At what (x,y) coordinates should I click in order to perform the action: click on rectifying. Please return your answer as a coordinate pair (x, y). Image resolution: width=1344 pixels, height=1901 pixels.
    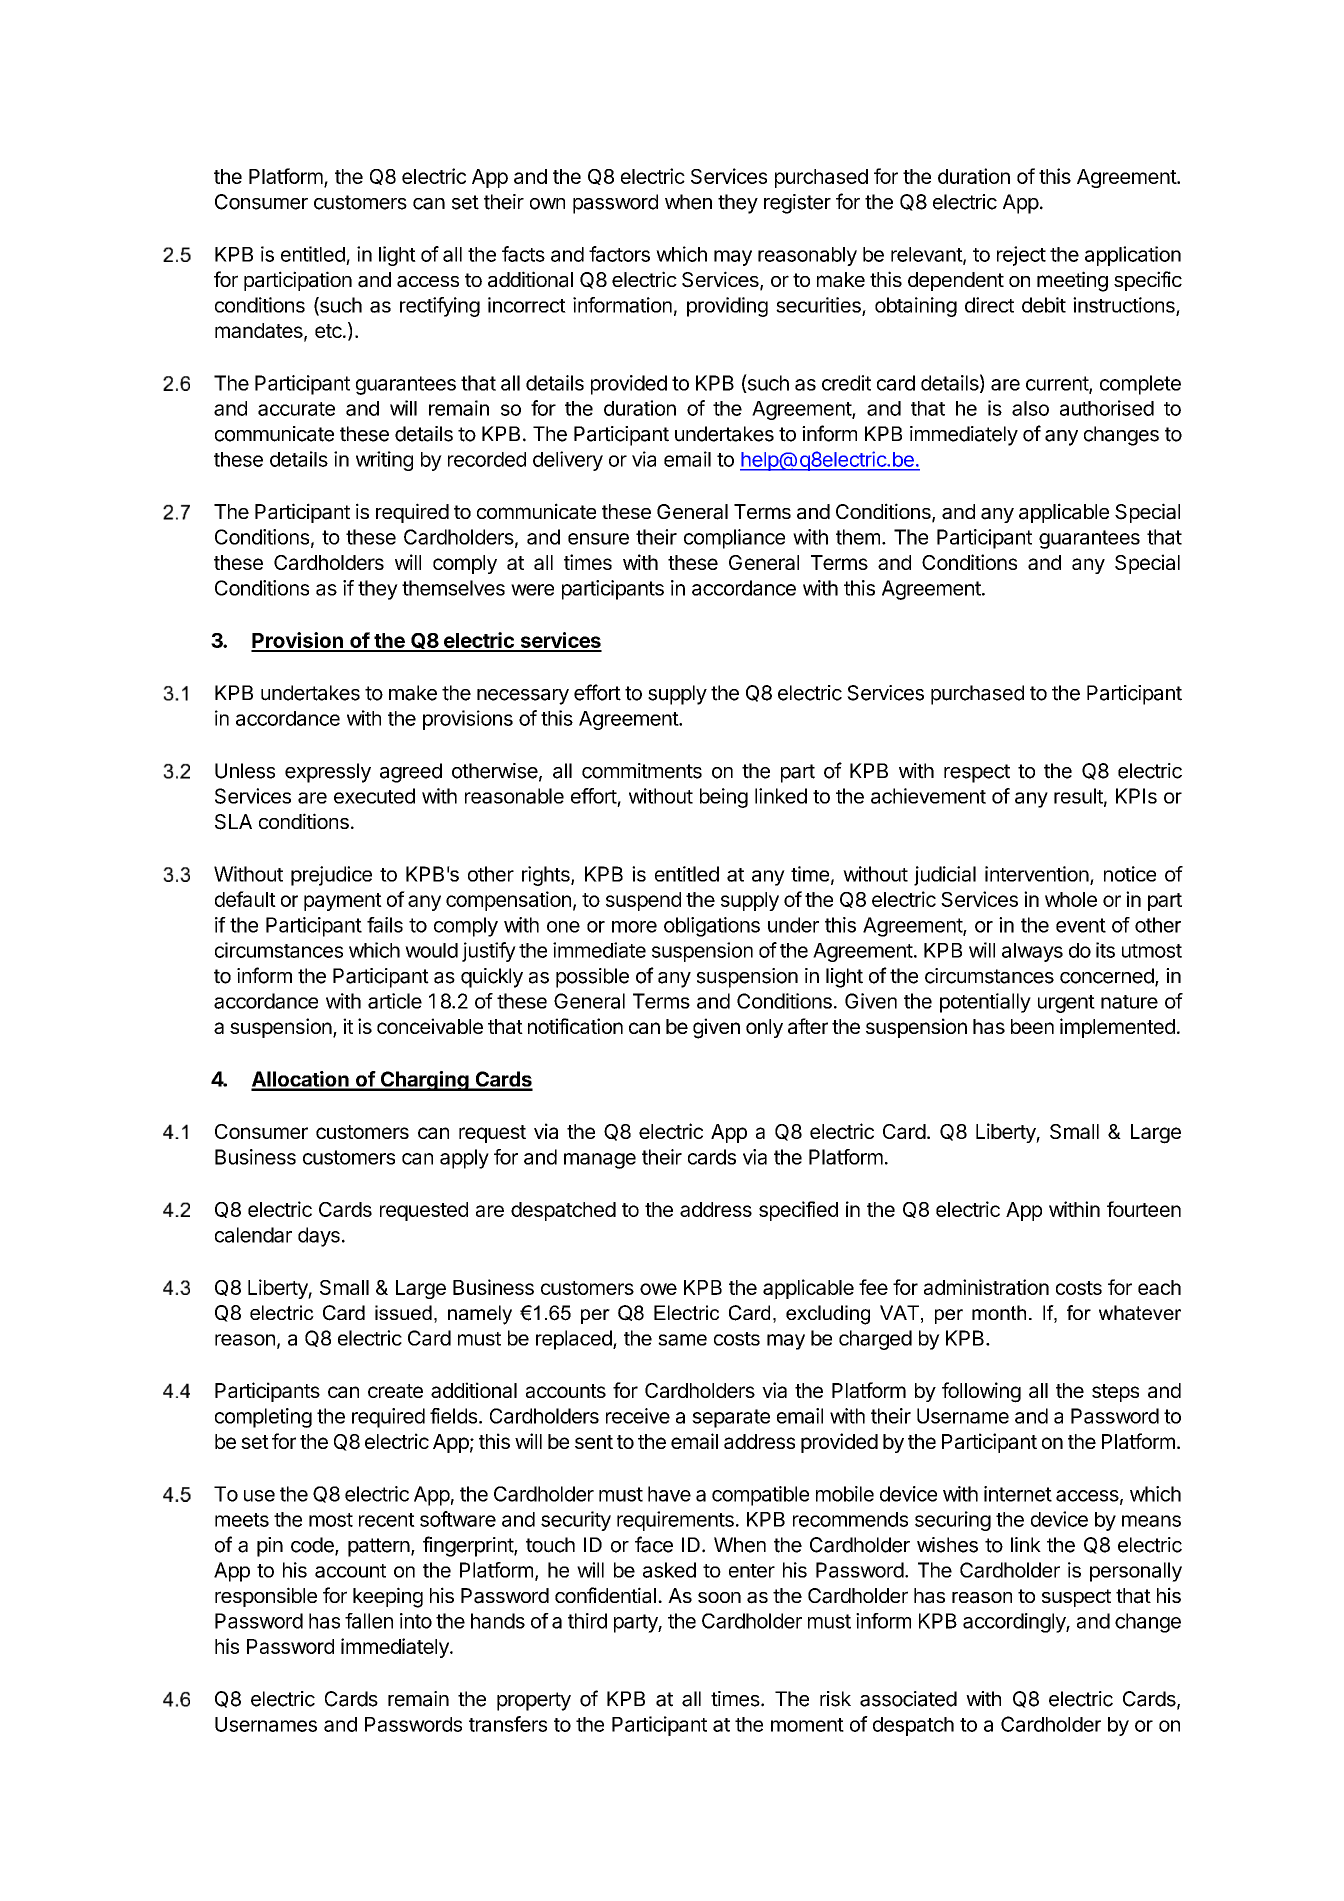
    Looking at the image, I should click on (440, 307).
